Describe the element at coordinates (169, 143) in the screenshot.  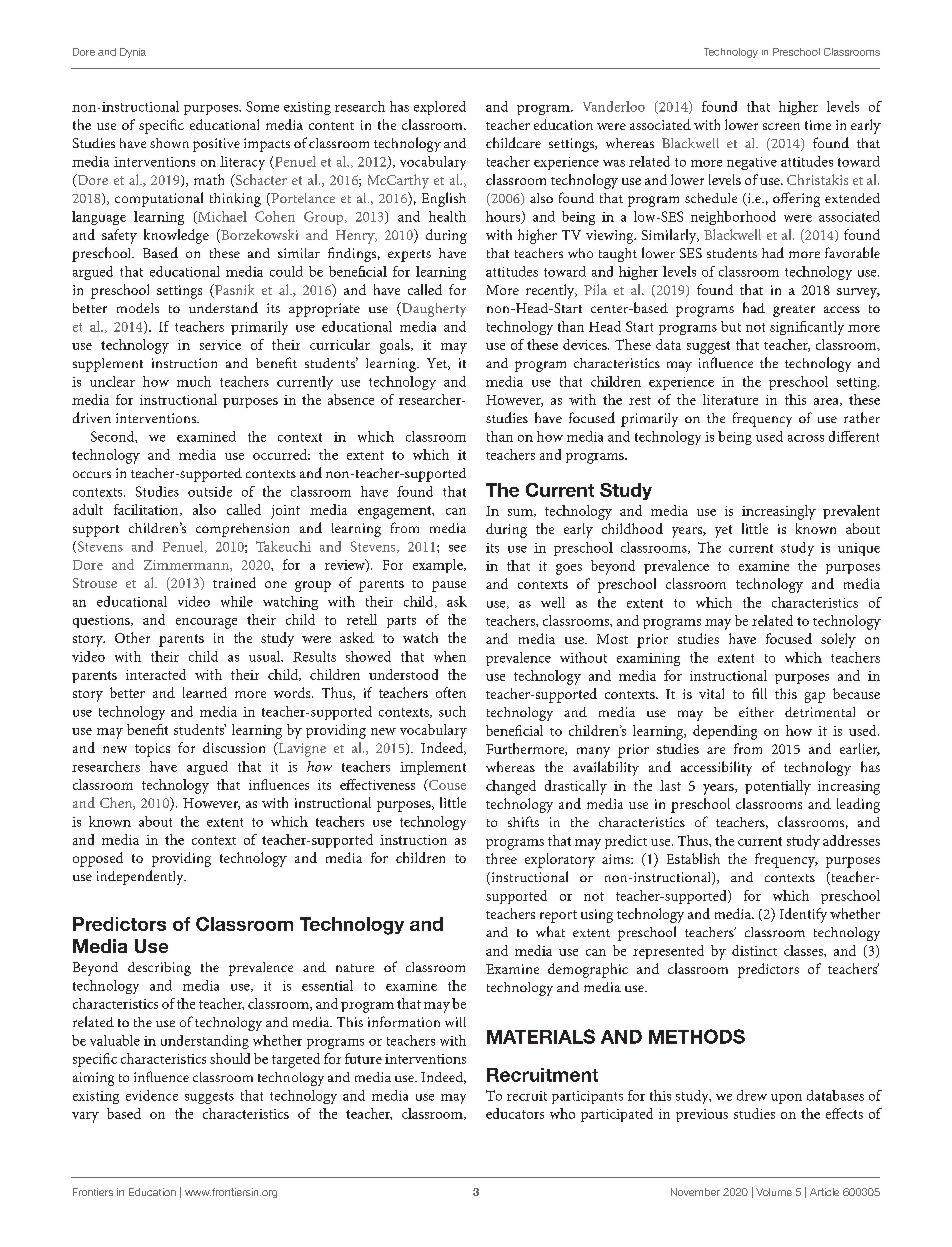
I see `shown` at that location.
